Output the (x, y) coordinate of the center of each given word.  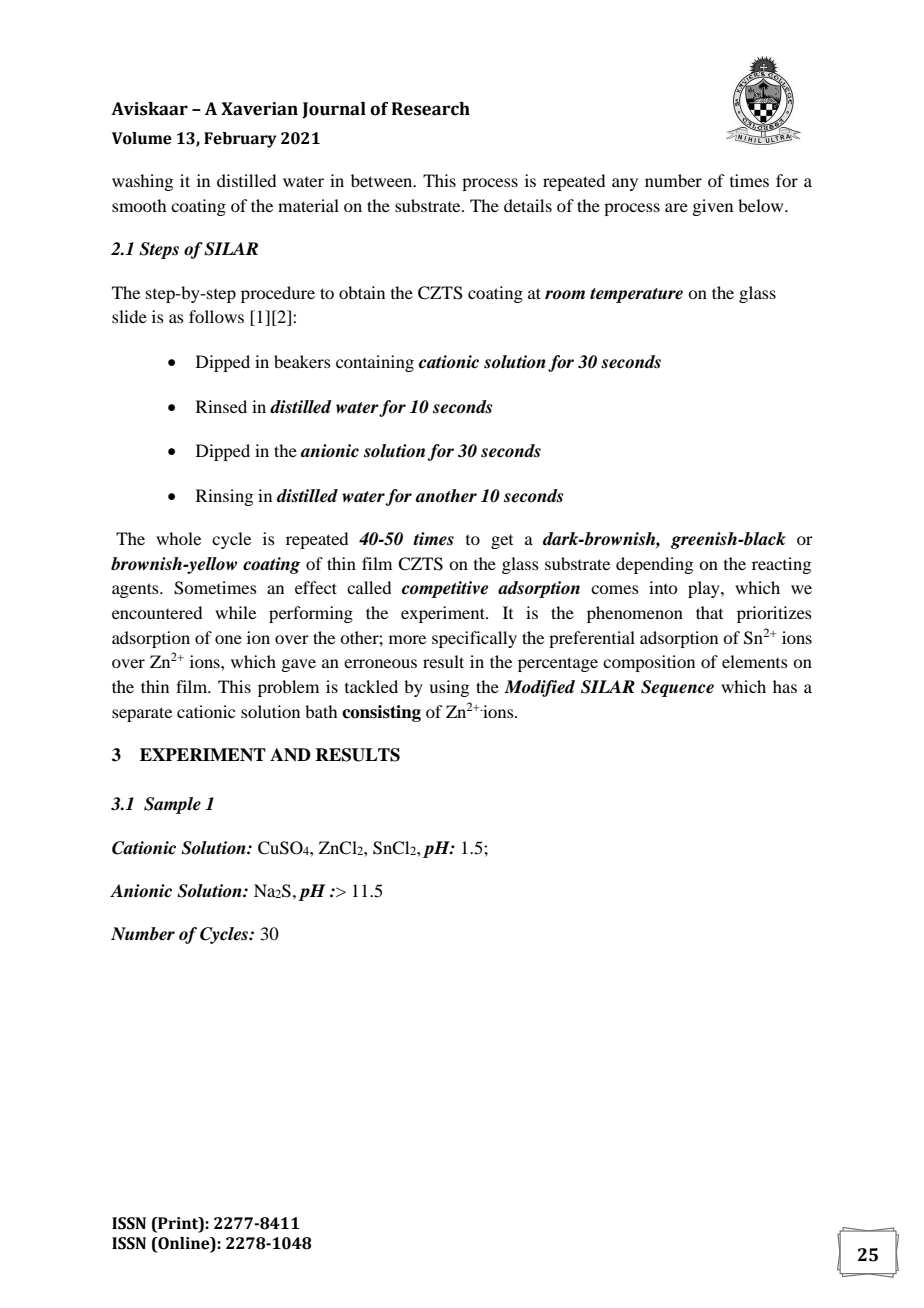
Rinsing (224, 497)
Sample (172, 805)
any (625, 184)
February (240, 140)
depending (654, 565)
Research (431, 109)
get (502, 542)
